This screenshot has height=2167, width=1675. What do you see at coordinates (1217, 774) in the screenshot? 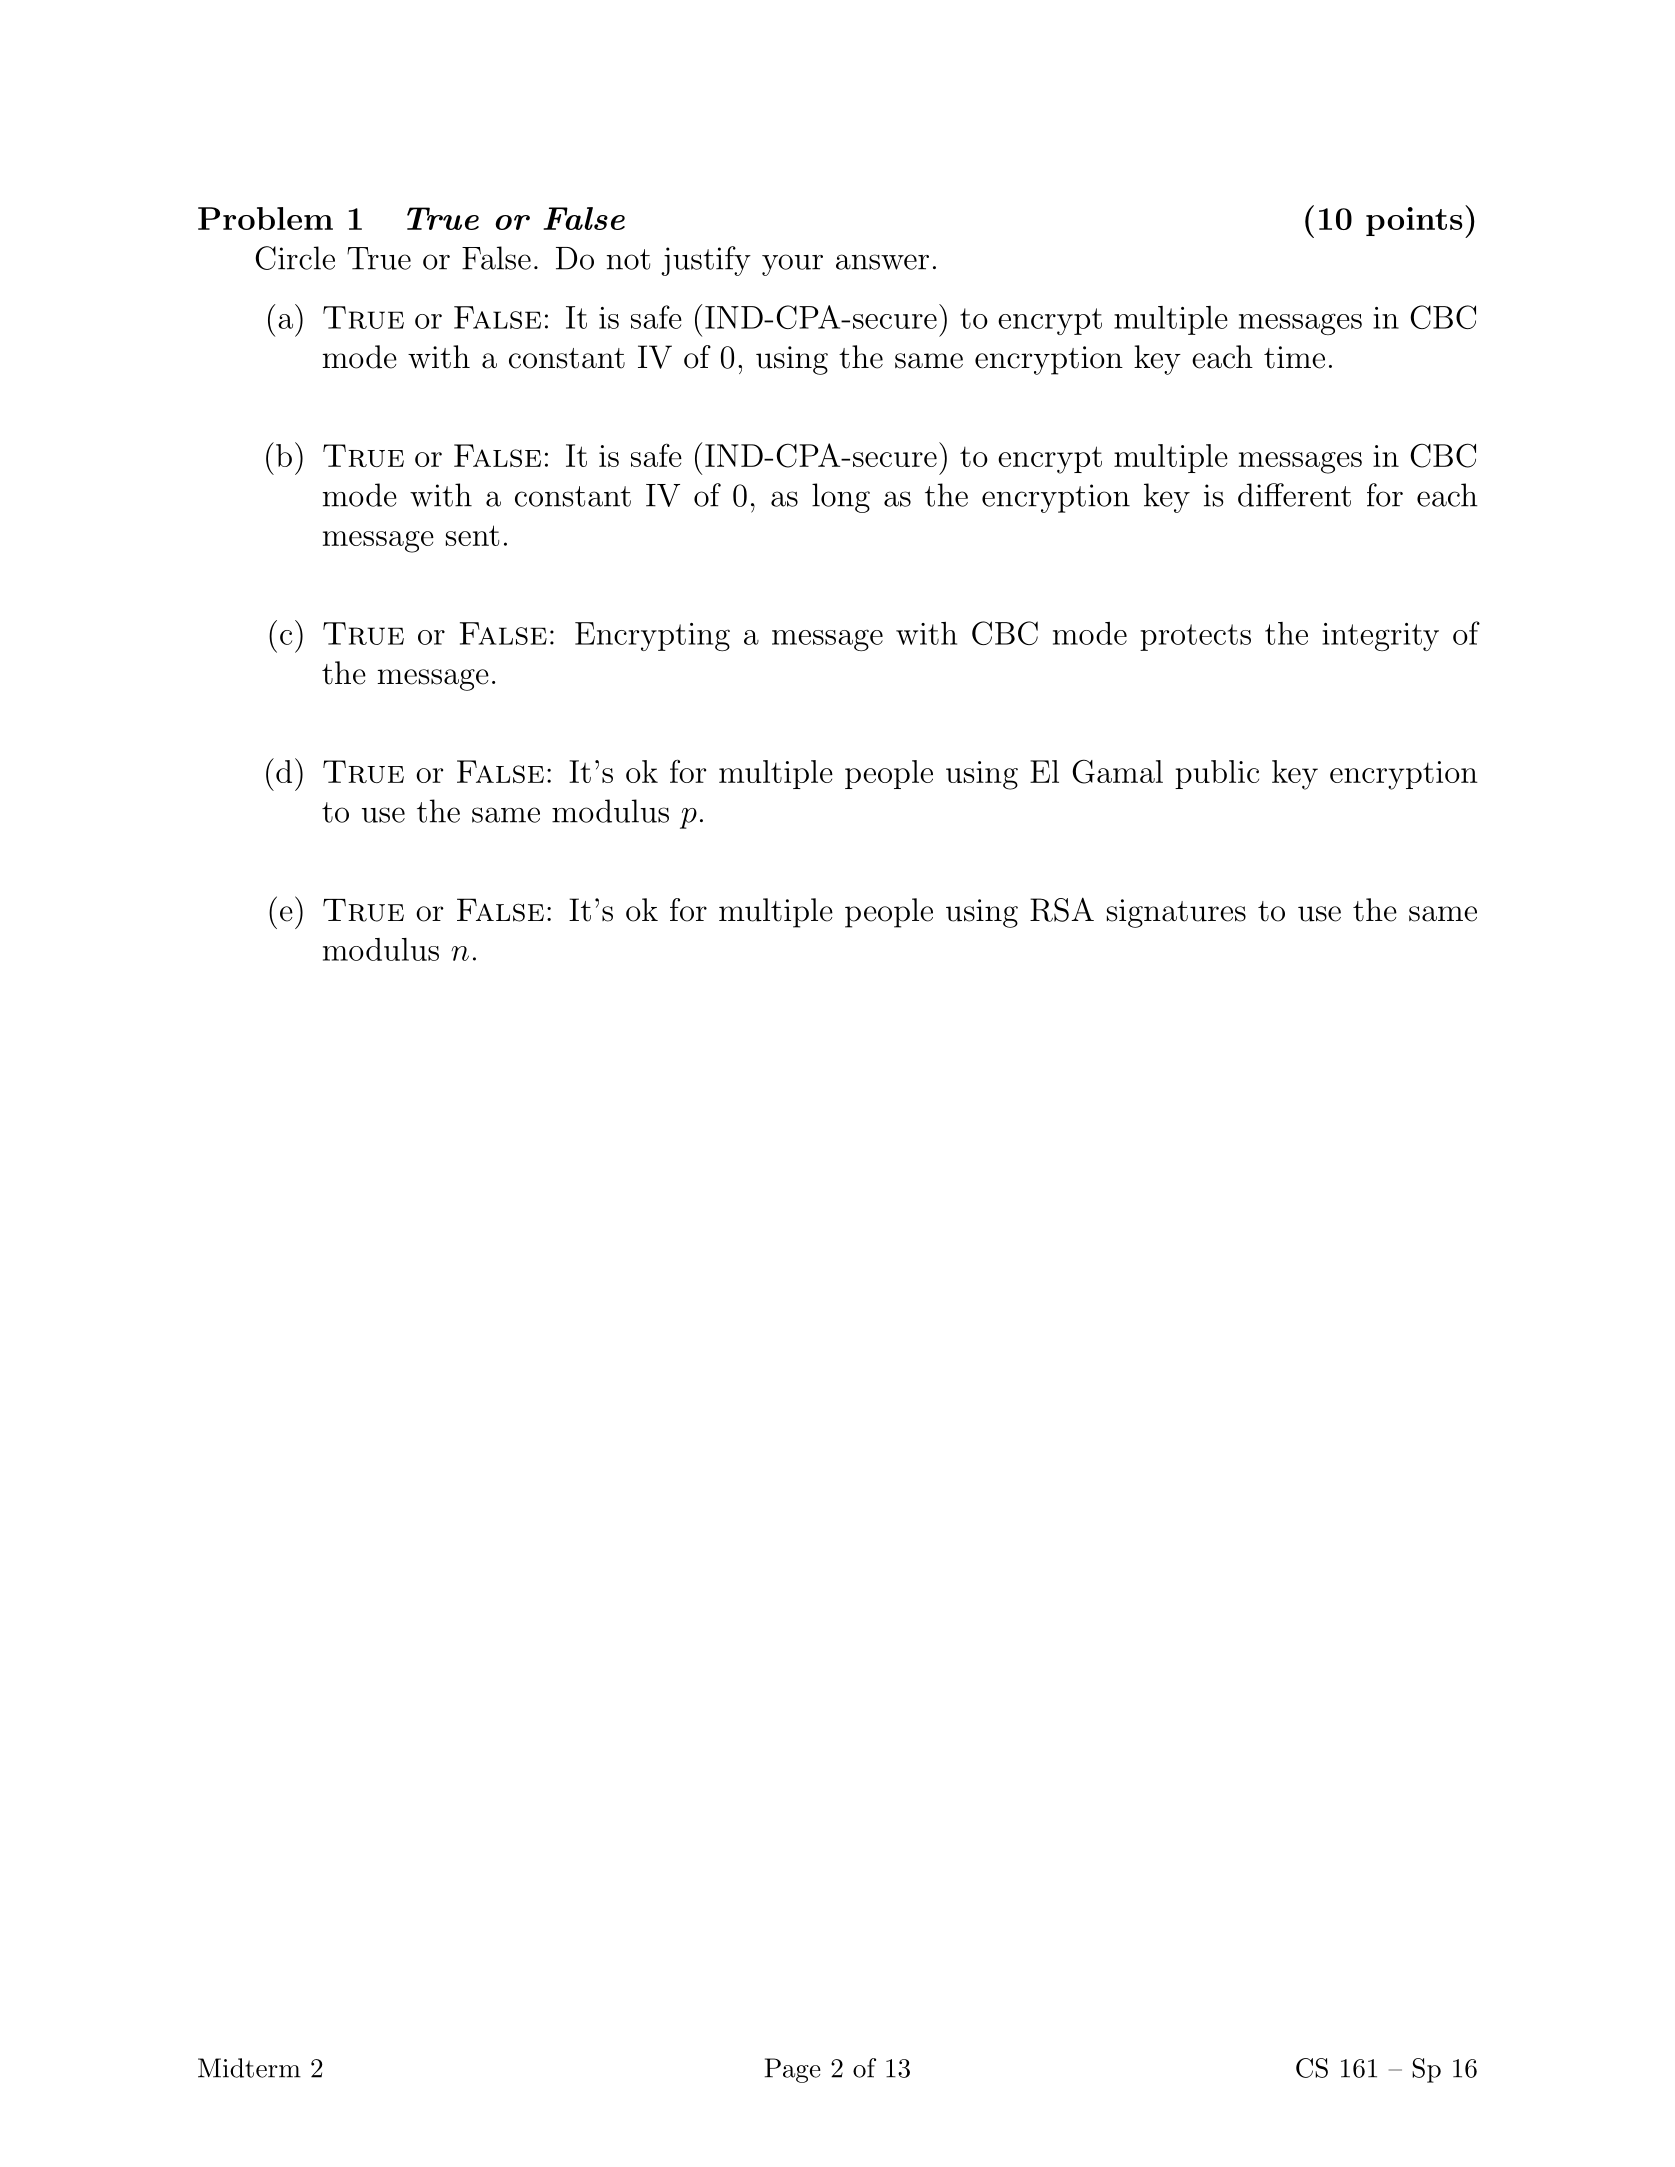
I see `public` at bounding box center [1217, 774].
